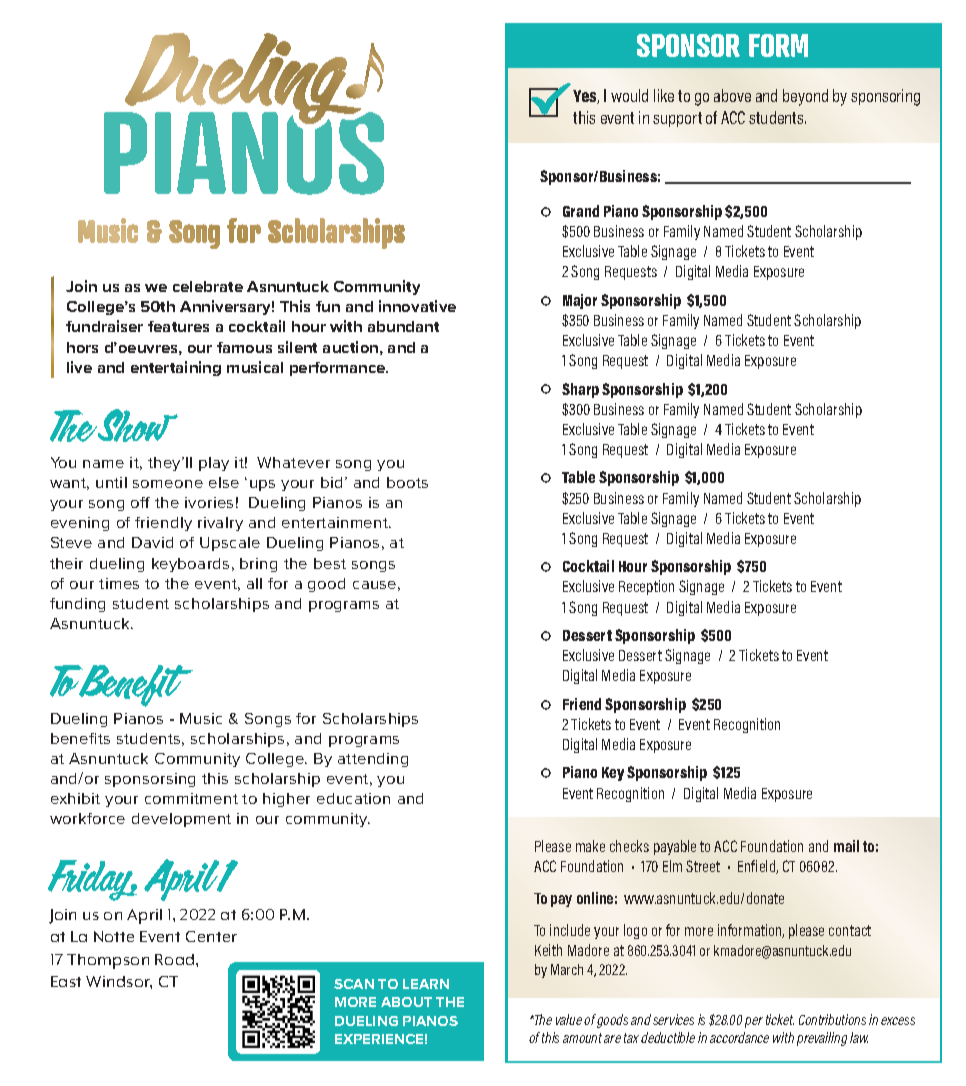 The height and width of the screenshot is (1086, 966). I want to click on Friday, so click(92, 880).
